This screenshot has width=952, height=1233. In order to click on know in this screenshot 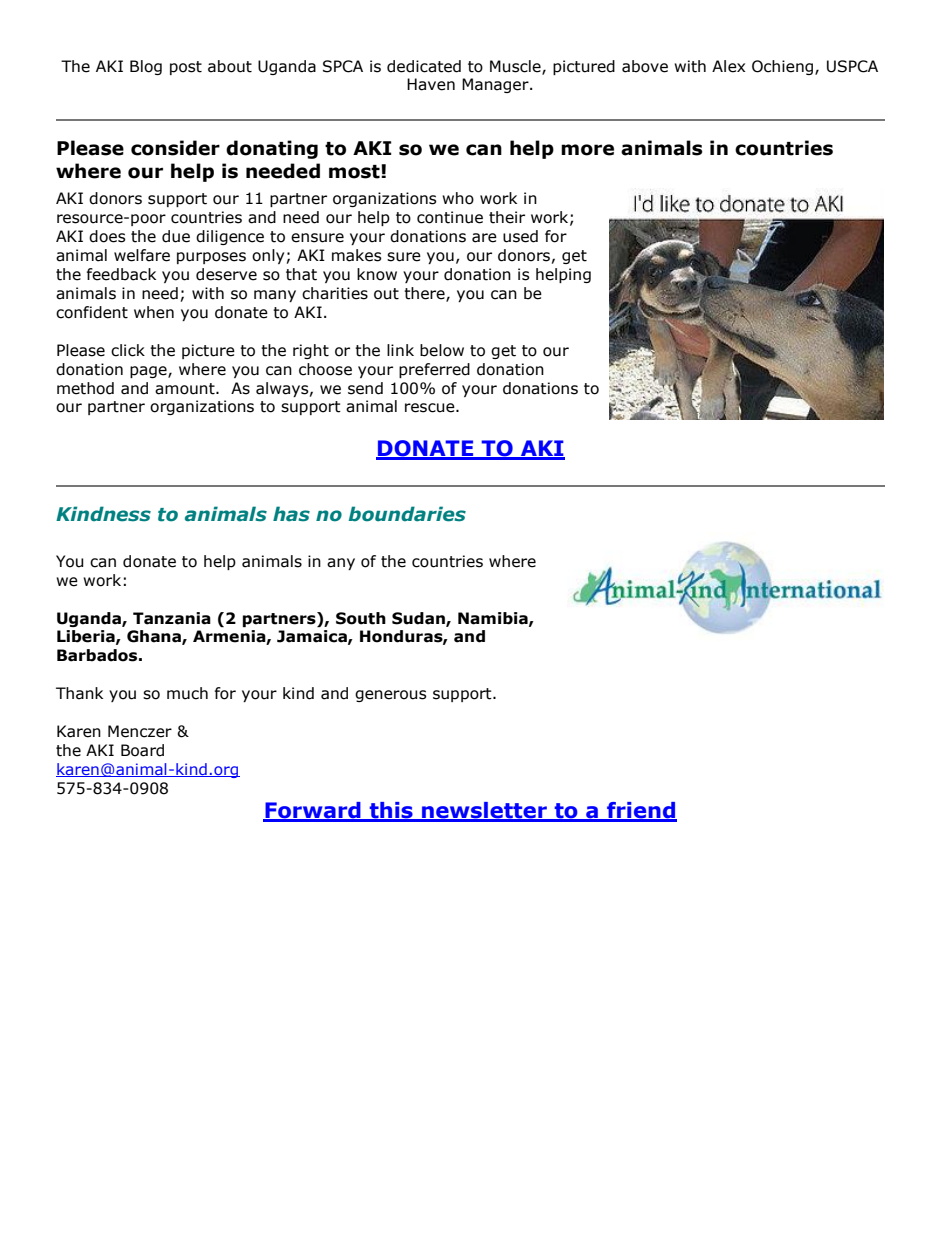, I will do `click(377, 274)`.
